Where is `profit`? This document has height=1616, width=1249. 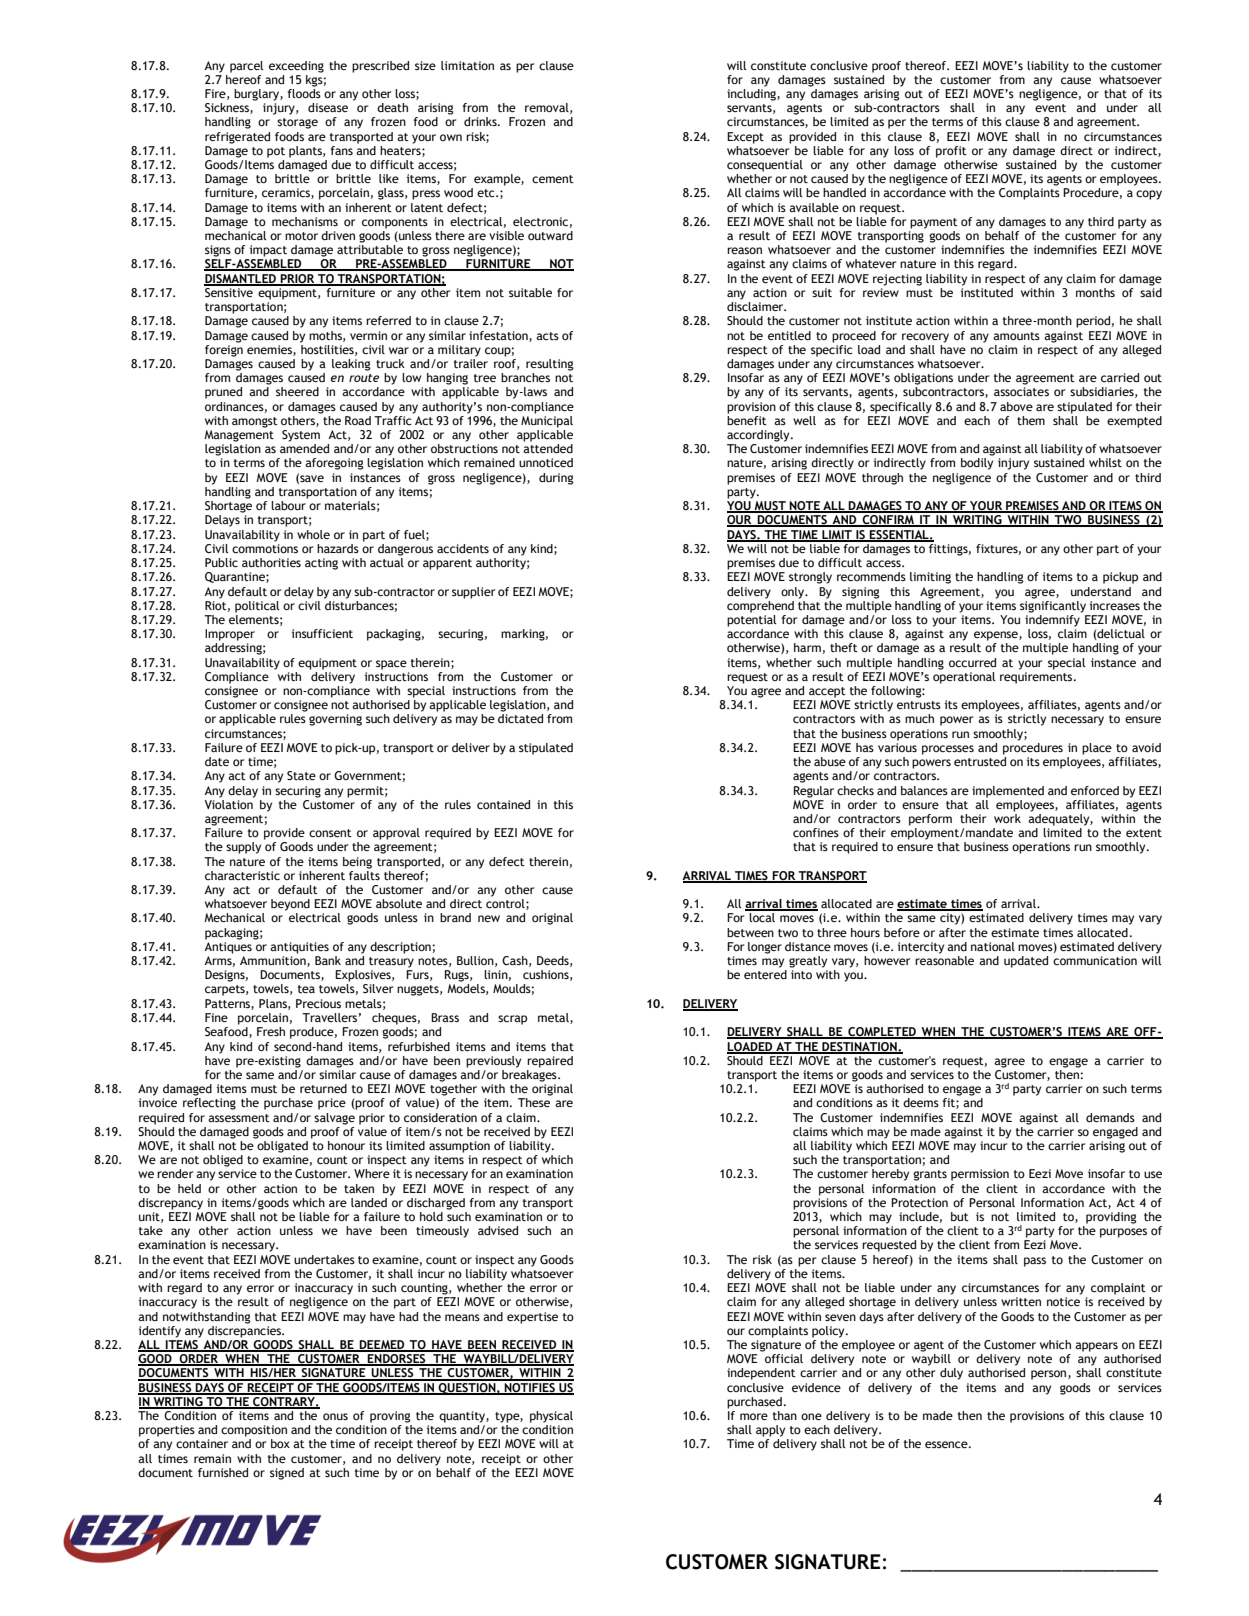 profit is located at coordinates (951, 152).
